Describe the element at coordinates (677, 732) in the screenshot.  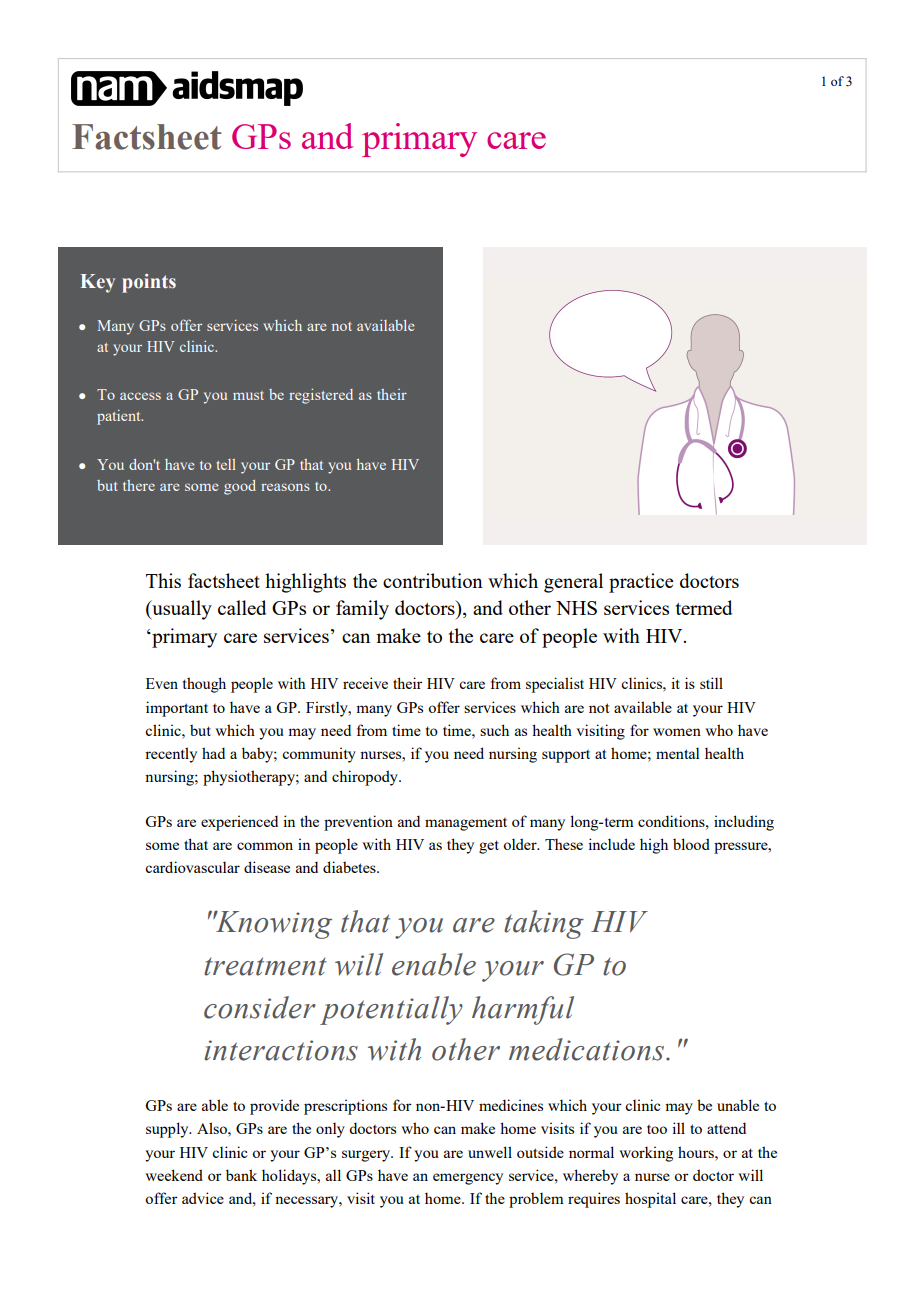
I see `women` at that location.
